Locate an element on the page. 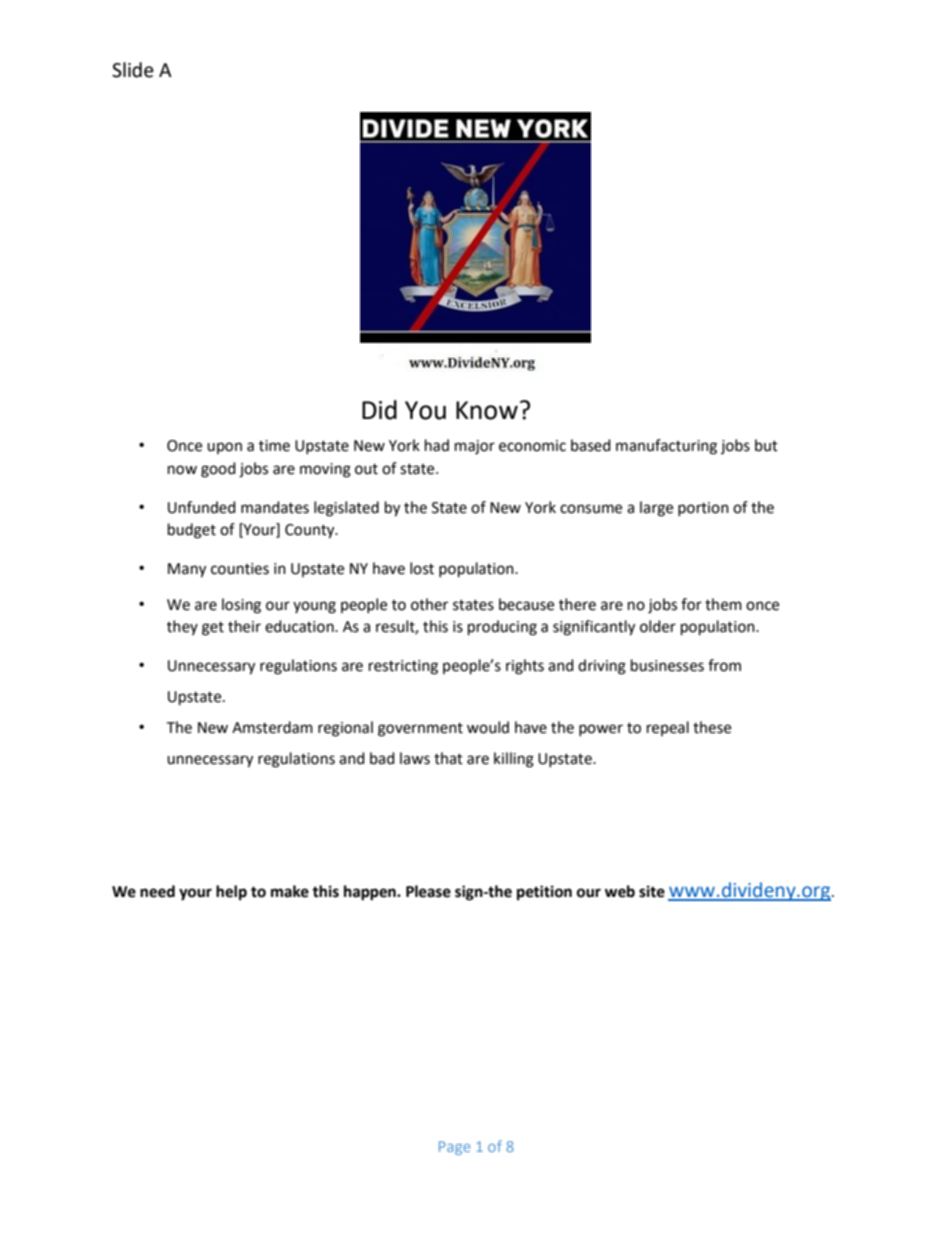 The height and width of the document is (1233, 952). but is located at coordinates (766, 445).
